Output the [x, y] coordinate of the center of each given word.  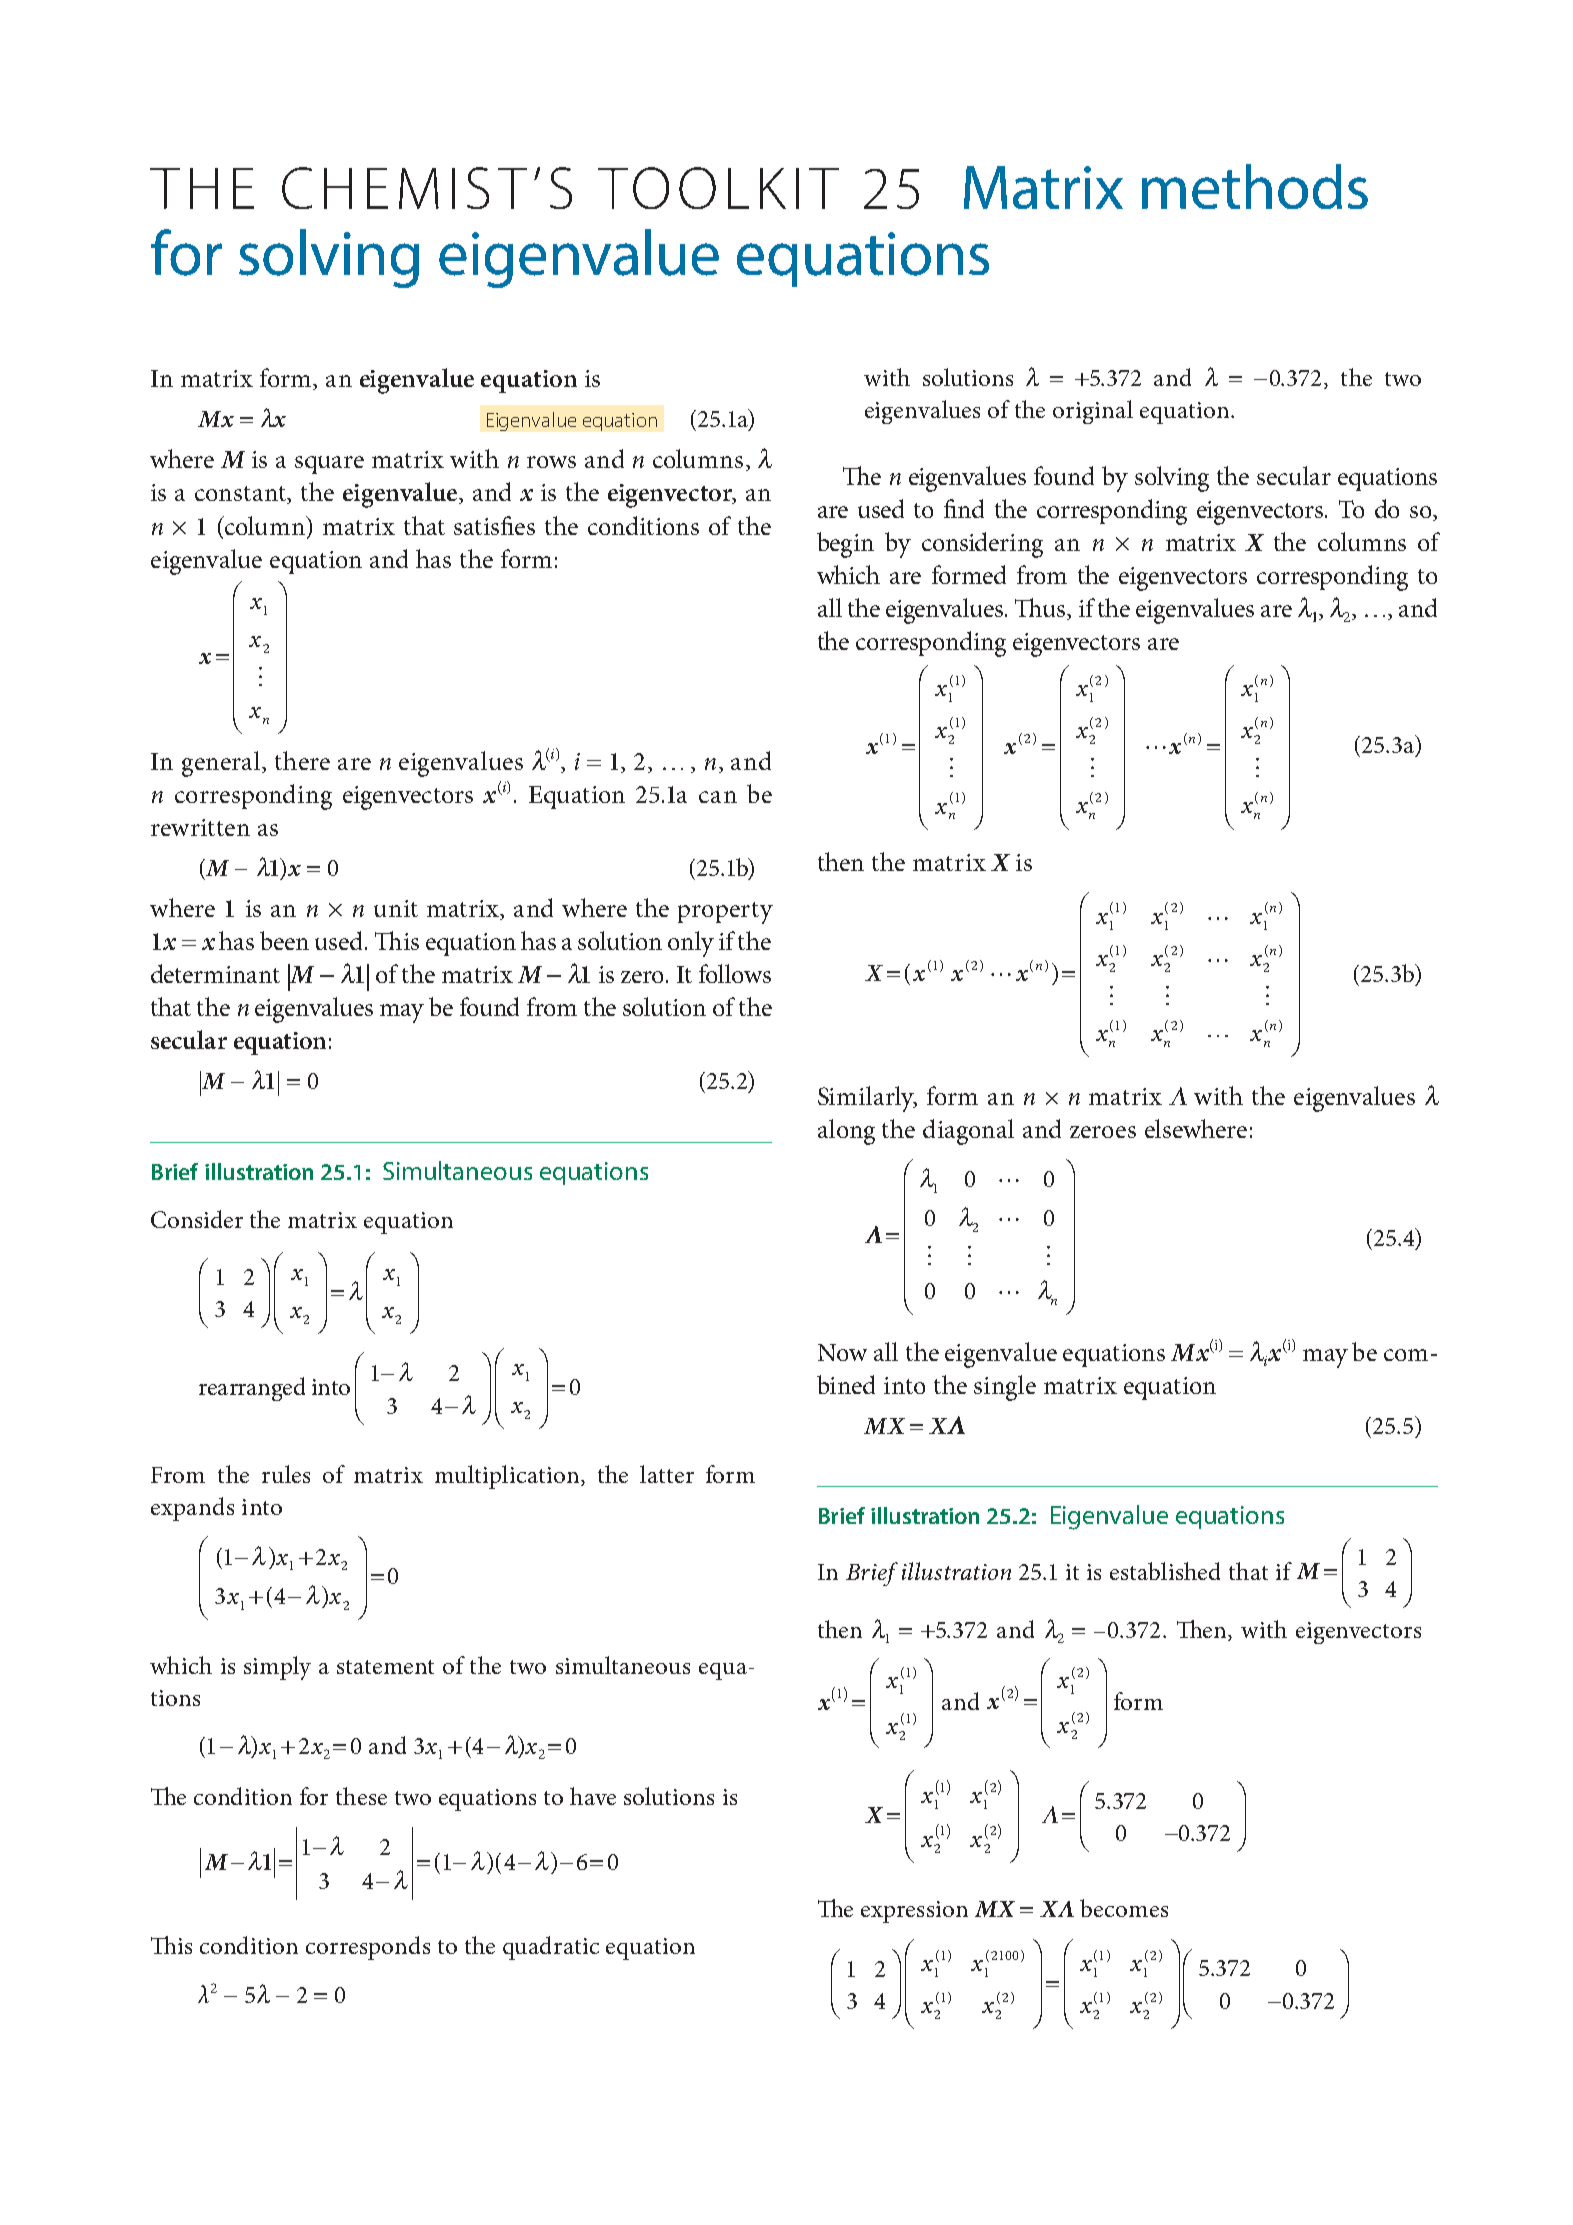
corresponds [368, 1948]
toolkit [718, 188]
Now [842, 1352]
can [718, 797]
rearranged [252, 1389]
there [302, 760]
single [1005, 1388]
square [329, 465]
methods [1255, 186]
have [593, 1796]
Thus [1041, 609]
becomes [1124, 1908]
